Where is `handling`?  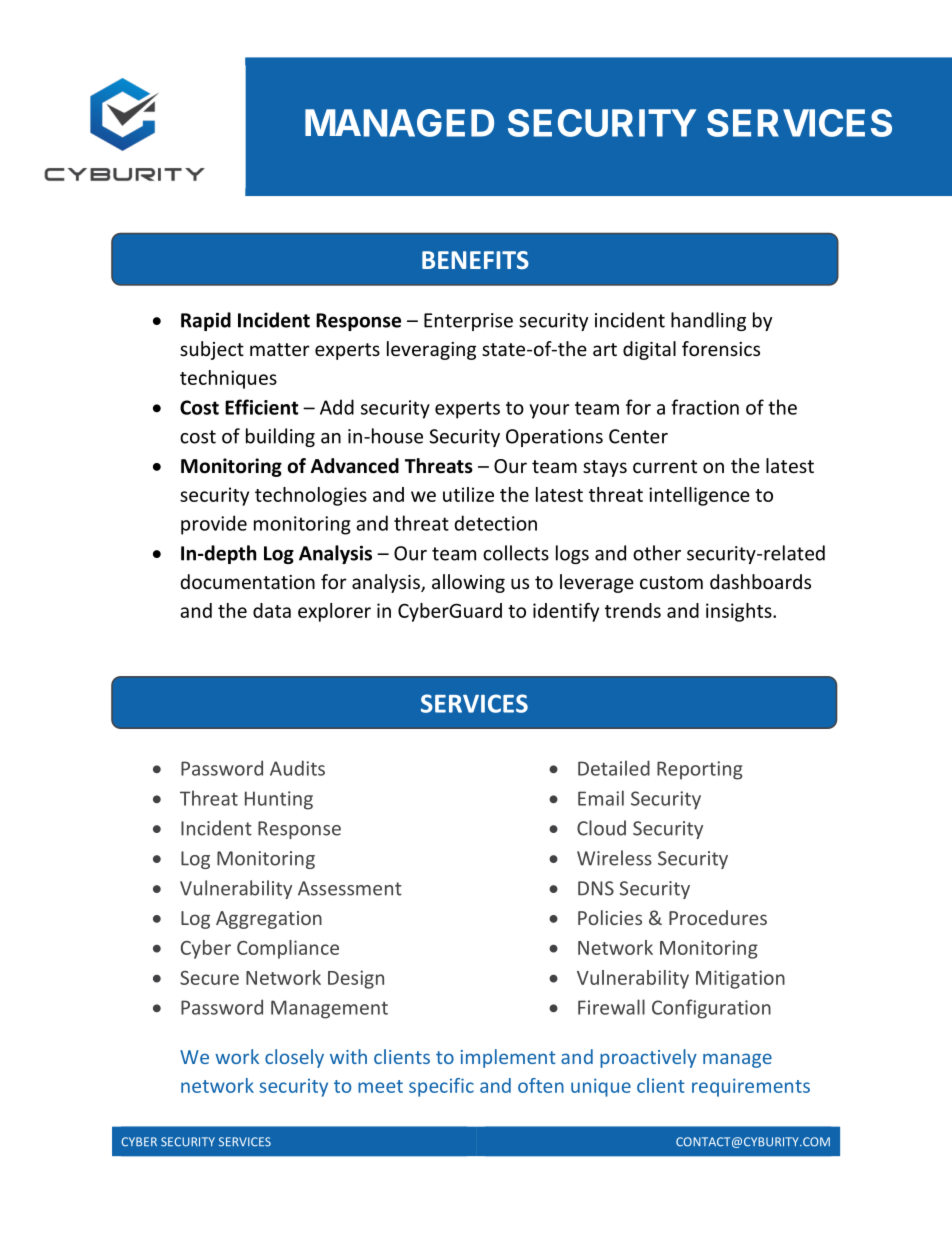 handling is located at coordinates (708, 321).
